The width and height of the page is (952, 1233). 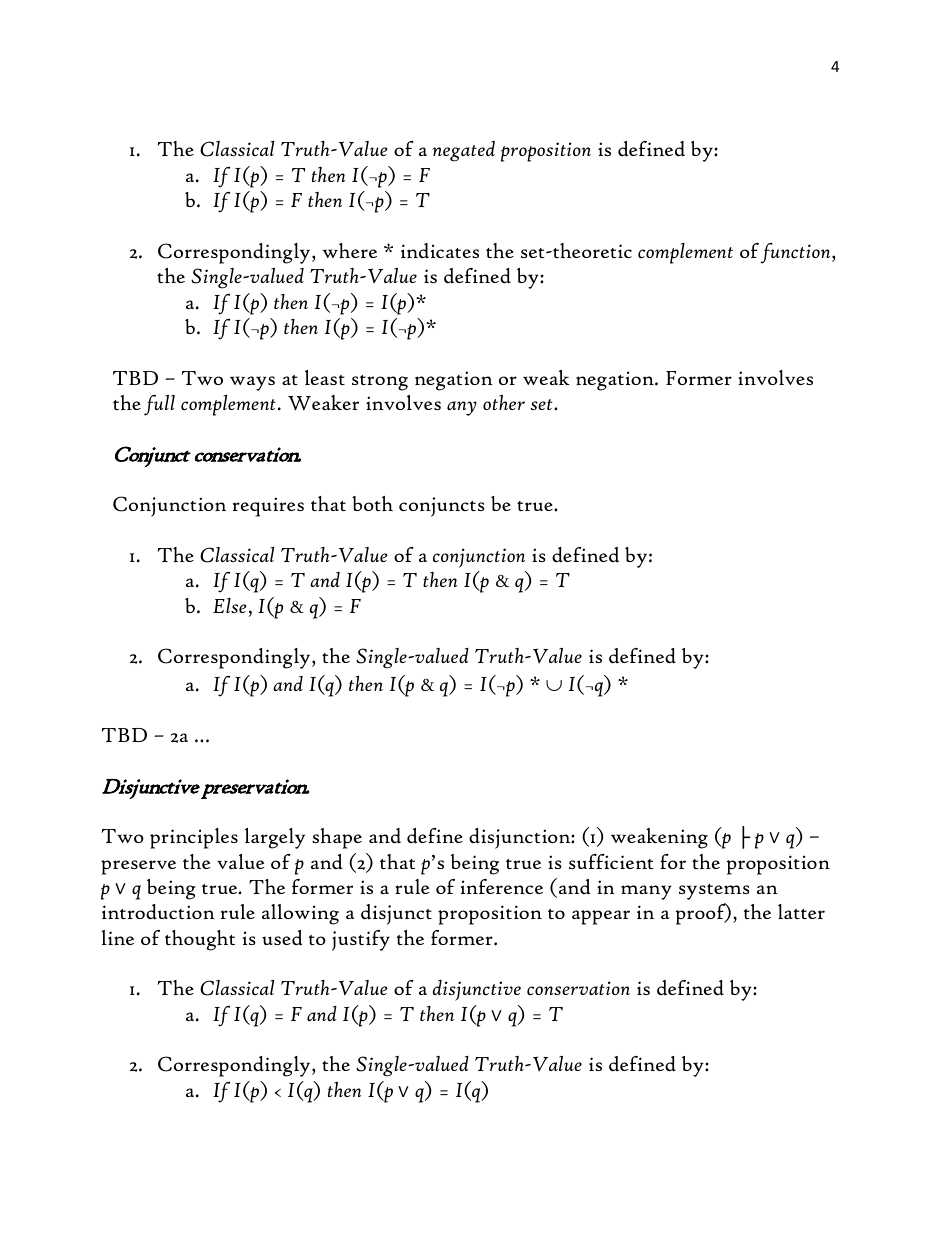 What do you see at coordinates (268, 507) in the page?
I see `requires` at bounding box center [268, 507].
